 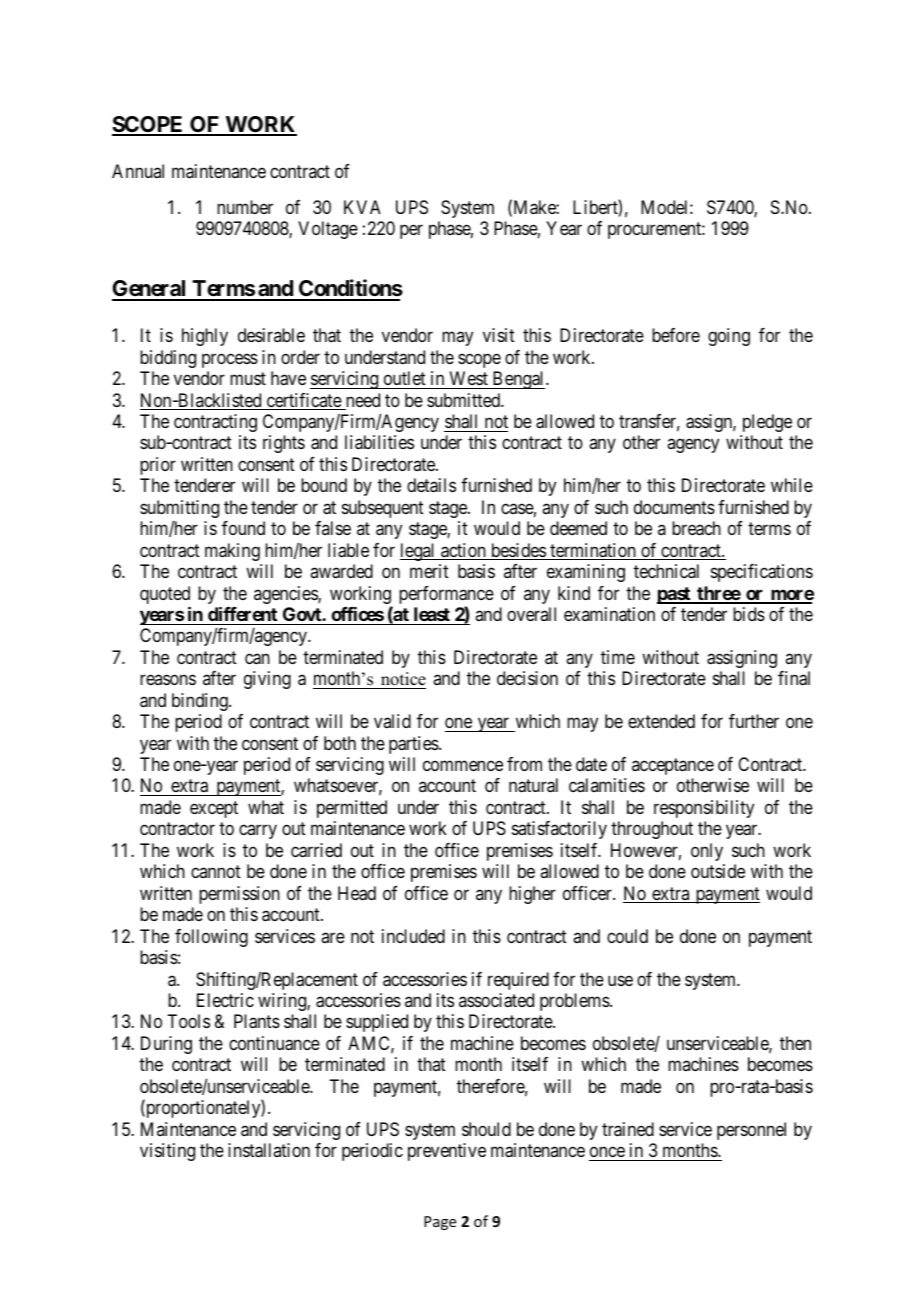 What do you see at coordinates (269, 1150) in the screenshot?
I see `installation` at bounding box center [269, 1150].
